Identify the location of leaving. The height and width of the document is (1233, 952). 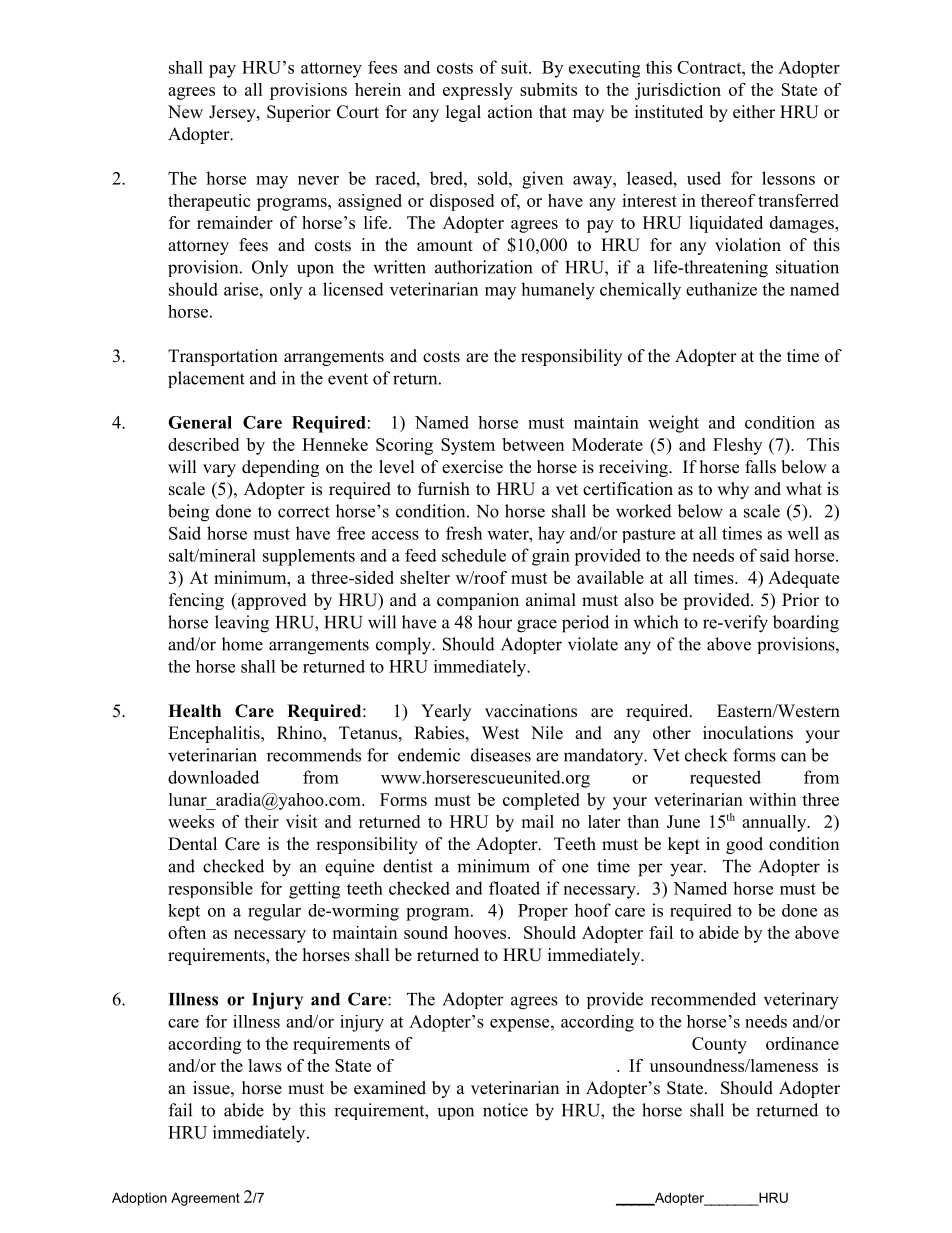
(242, 624).
